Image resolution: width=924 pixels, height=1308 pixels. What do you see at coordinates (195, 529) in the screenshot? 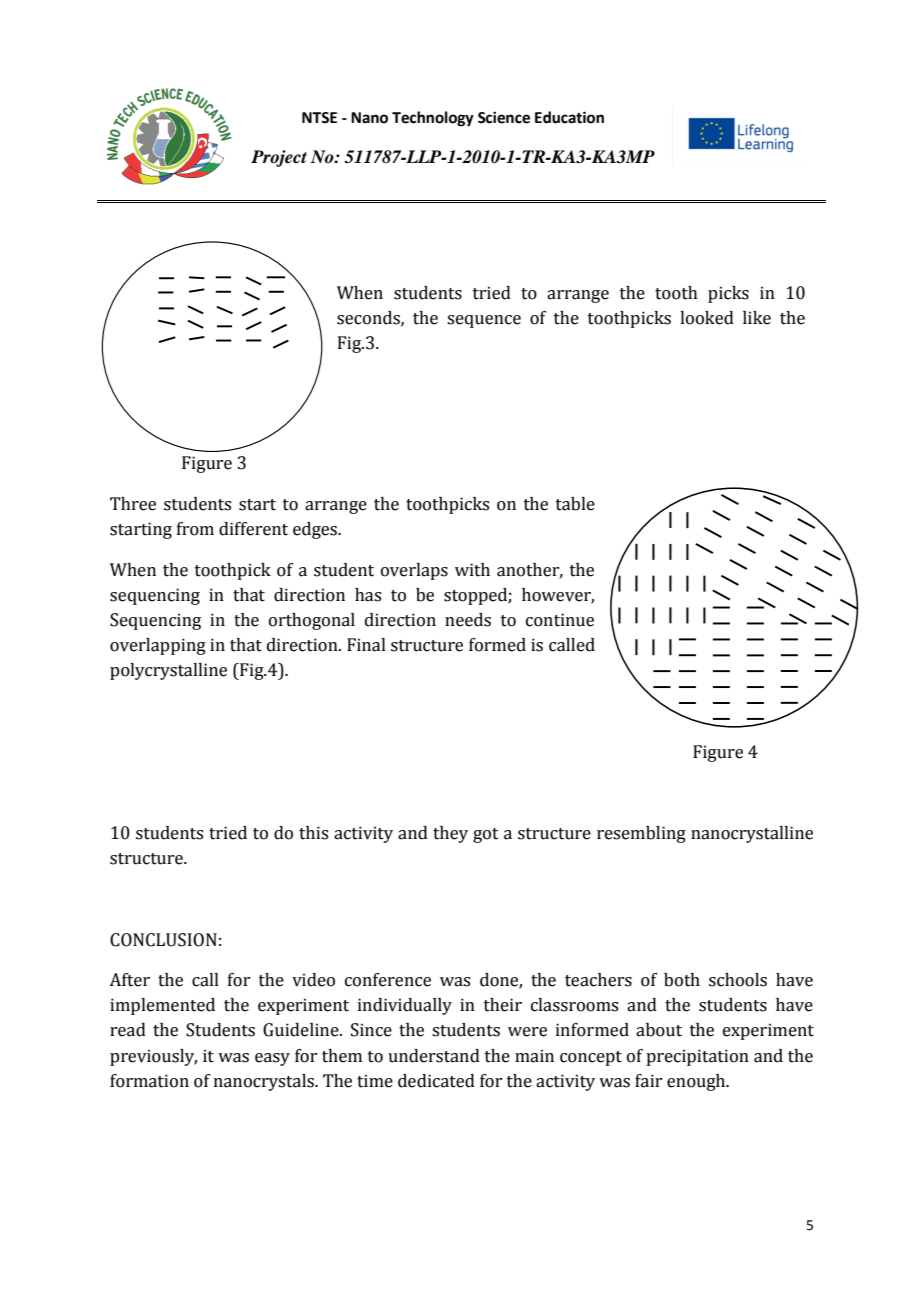
I see `from` at bounding box center [195, 529].
